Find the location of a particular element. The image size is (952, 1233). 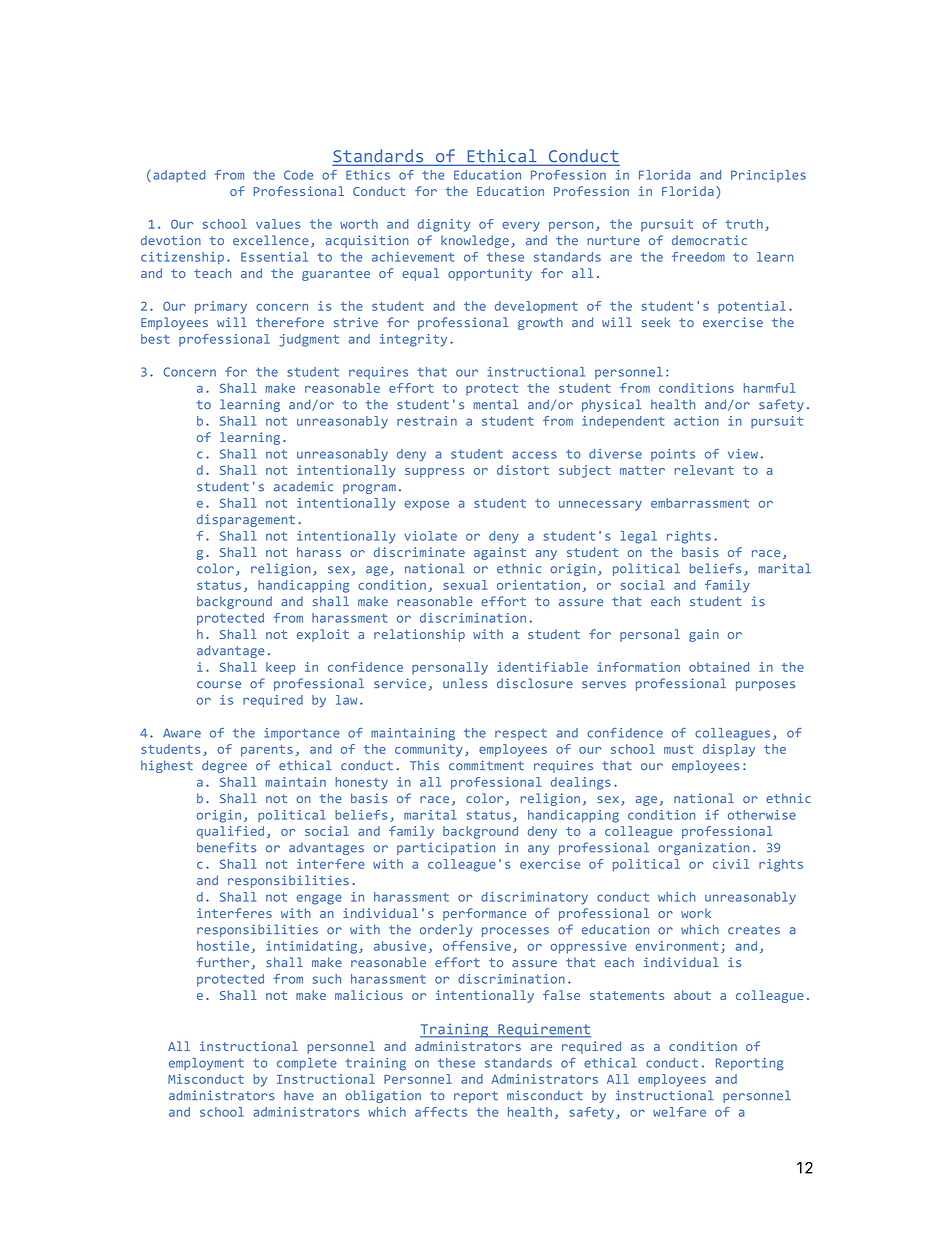

legal is located at coordinates (639, 537).
